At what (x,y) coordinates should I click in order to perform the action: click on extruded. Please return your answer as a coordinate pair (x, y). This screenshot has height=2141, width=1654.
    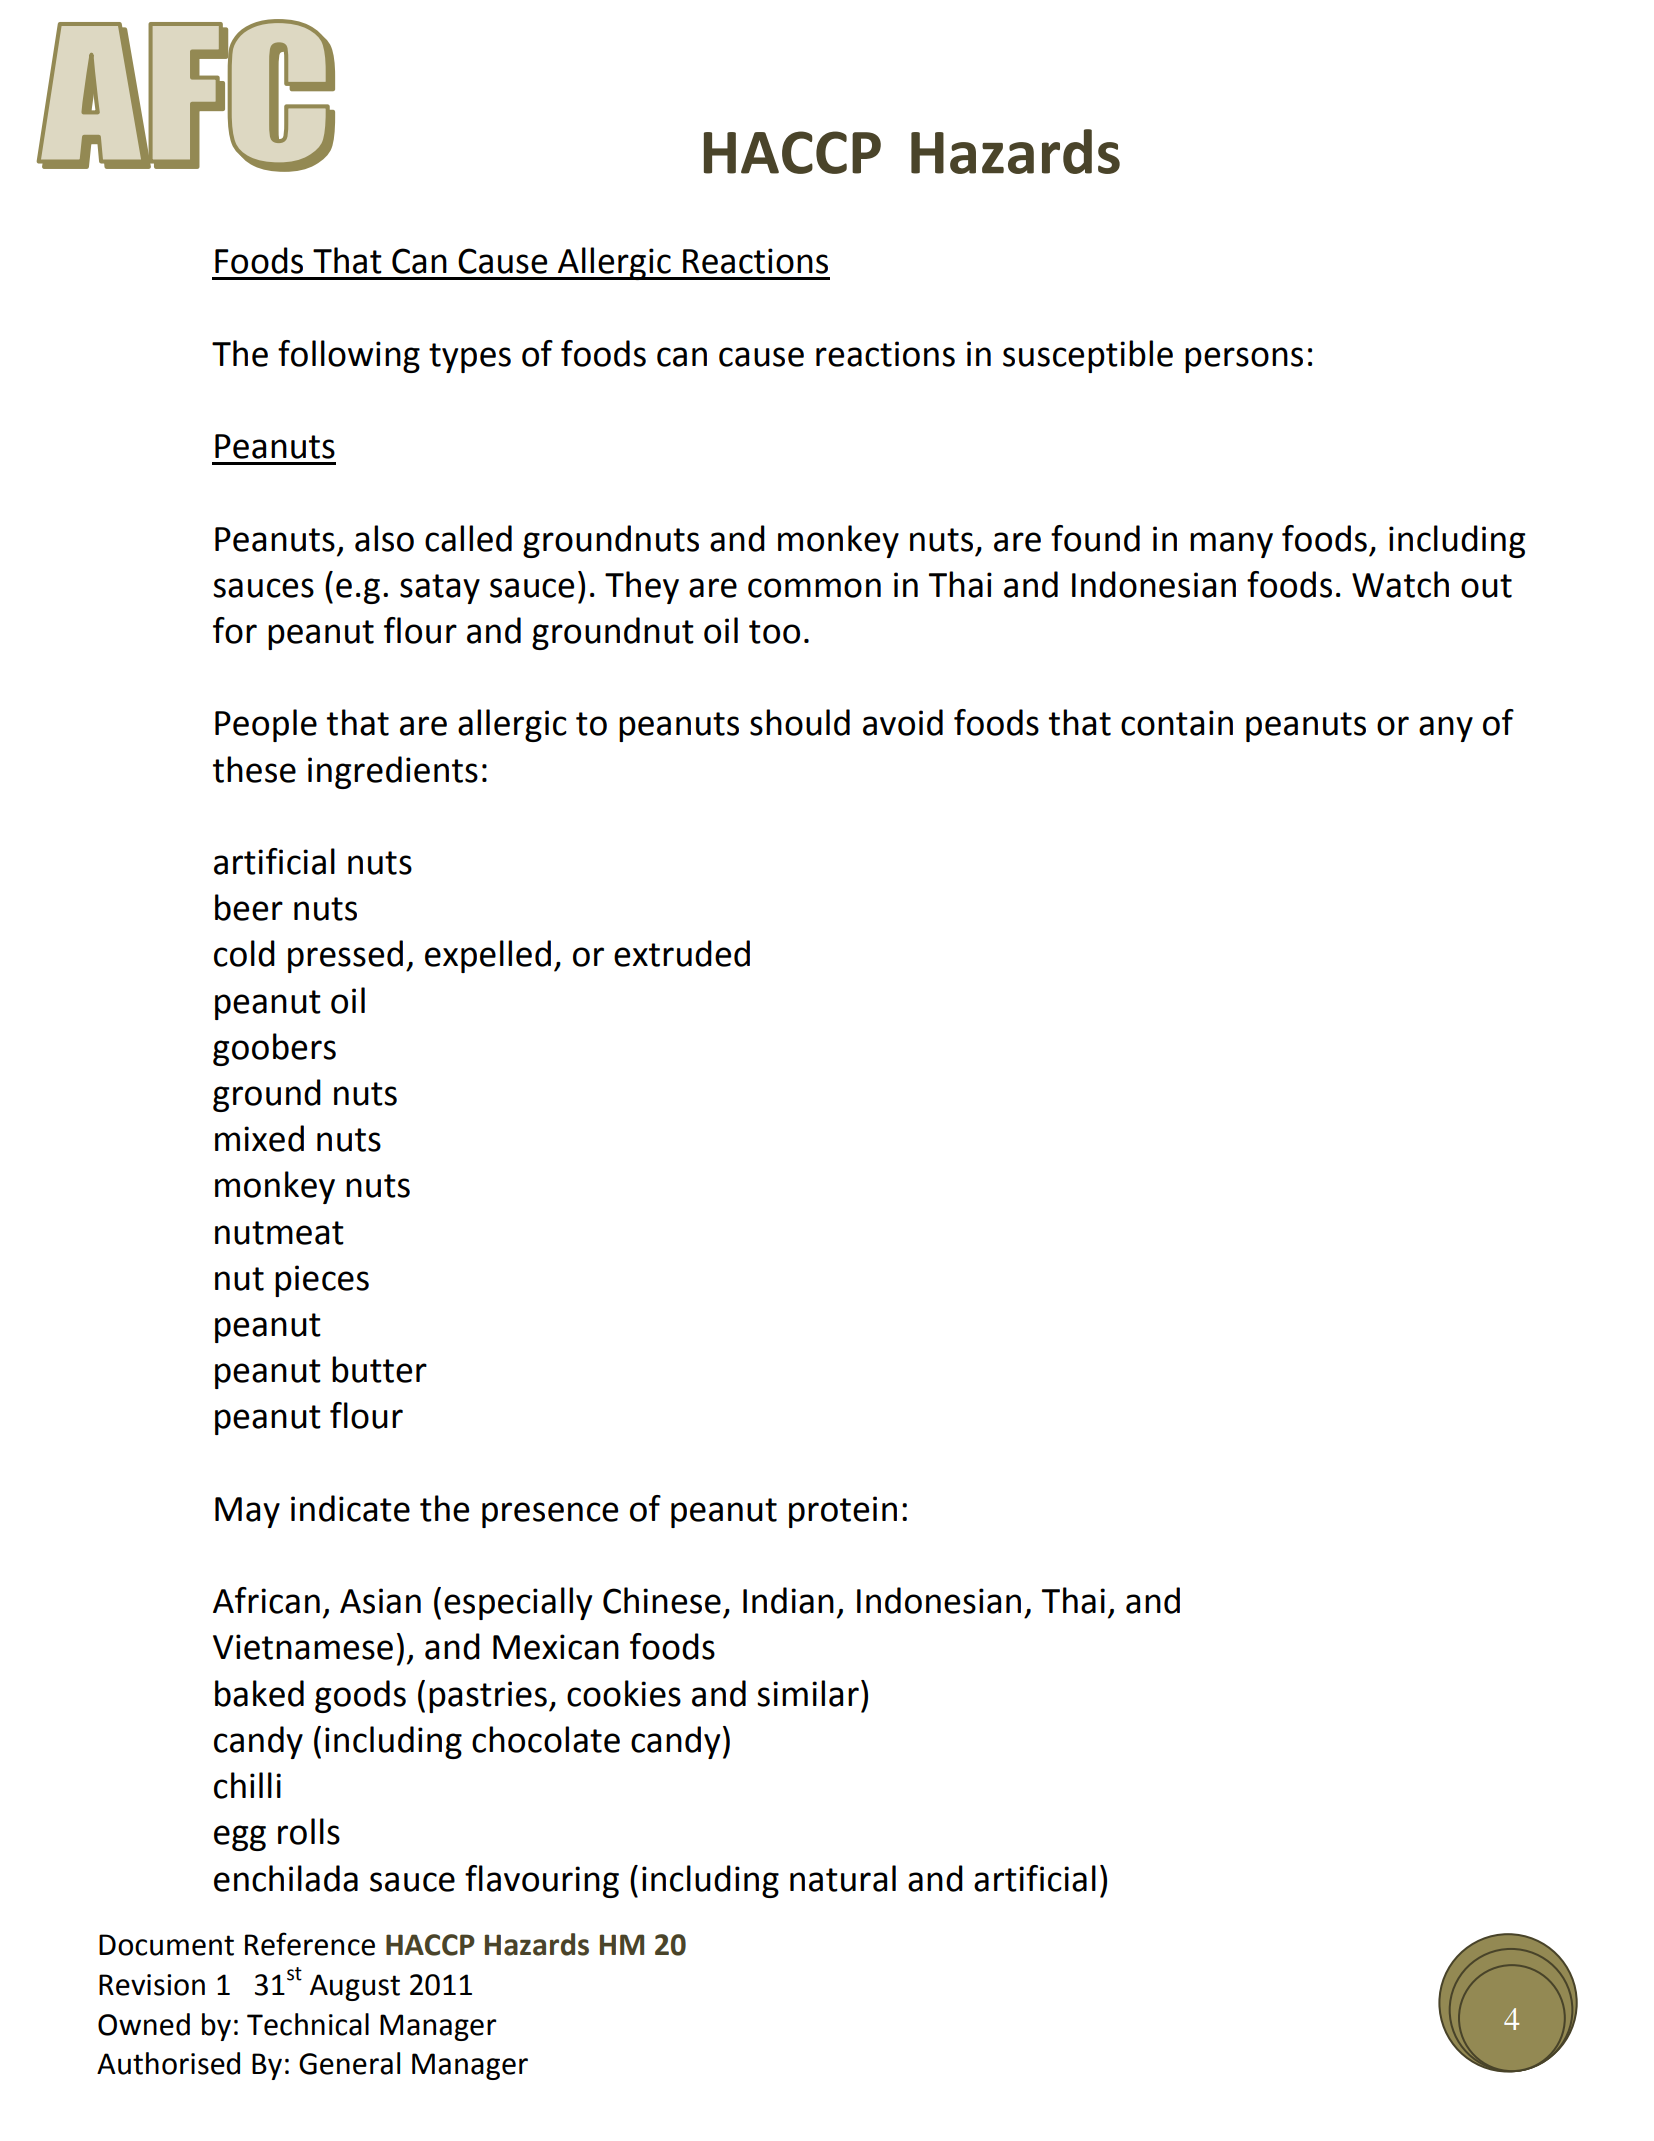
    Looking at the image, I should click on (682, 953).
